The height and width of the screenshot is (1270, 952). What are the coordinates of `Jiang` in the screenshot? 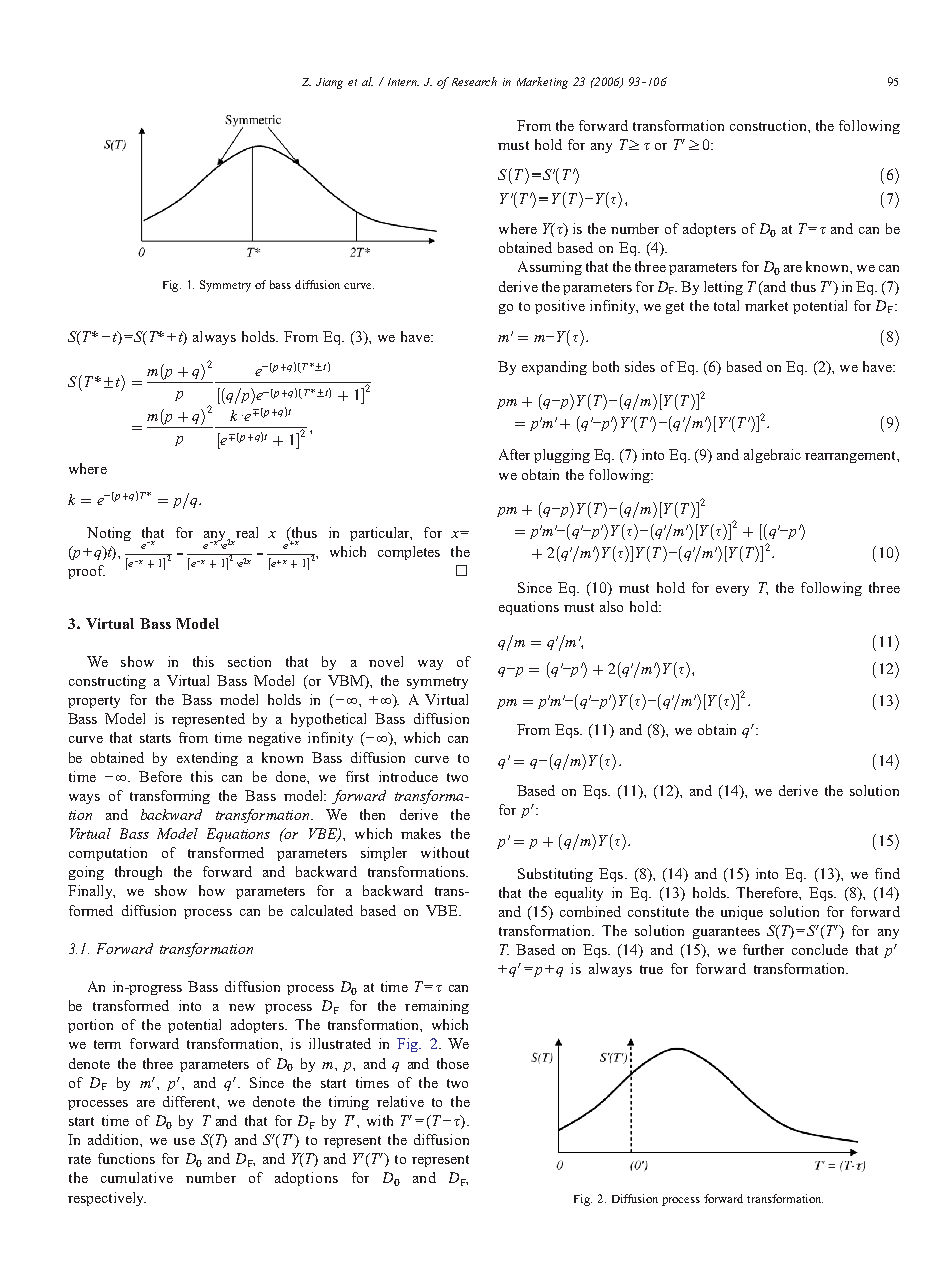 It's located at (329, 83).
